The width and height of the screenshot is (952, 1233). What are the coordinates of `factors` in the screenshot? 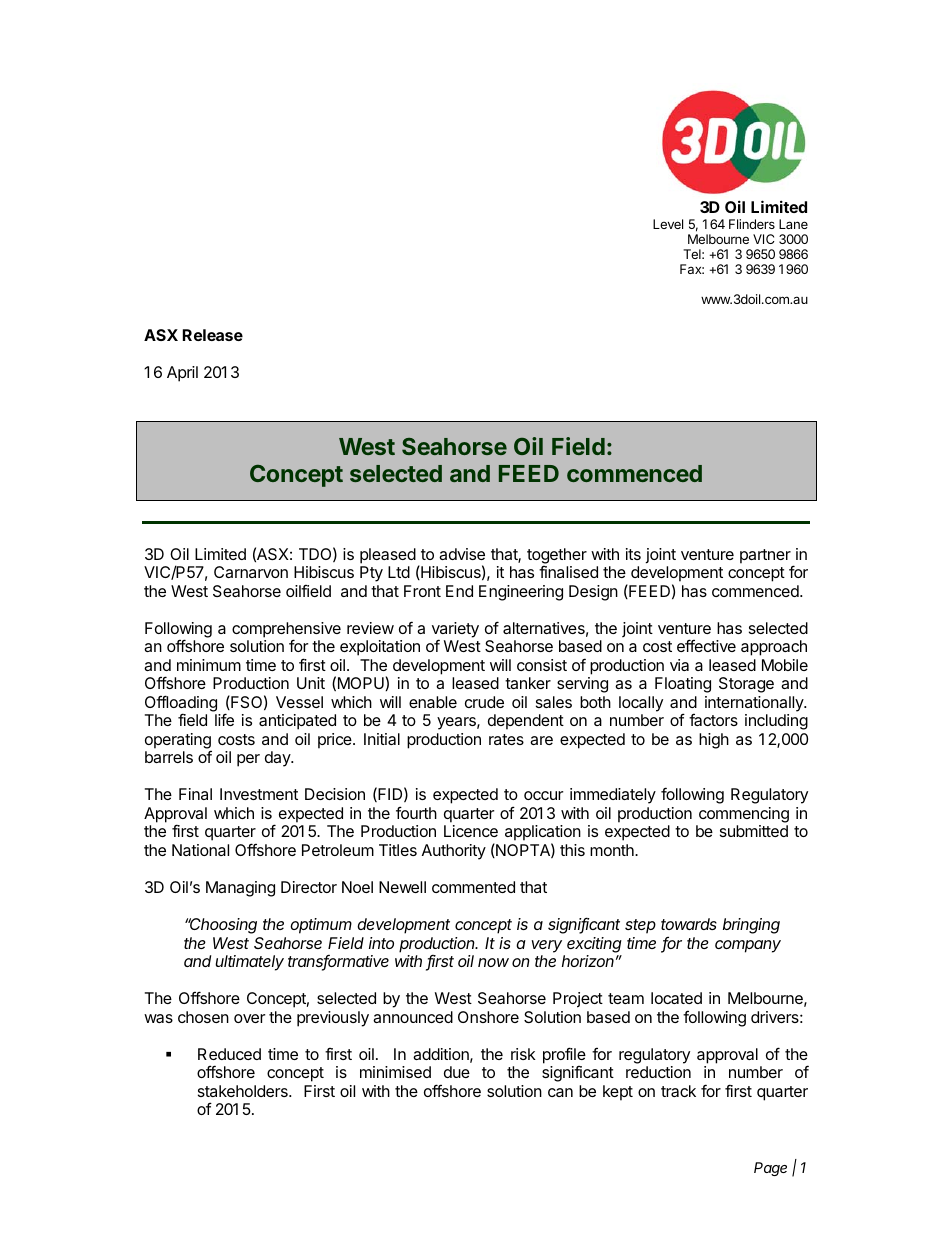 It's located at (713, 720).
